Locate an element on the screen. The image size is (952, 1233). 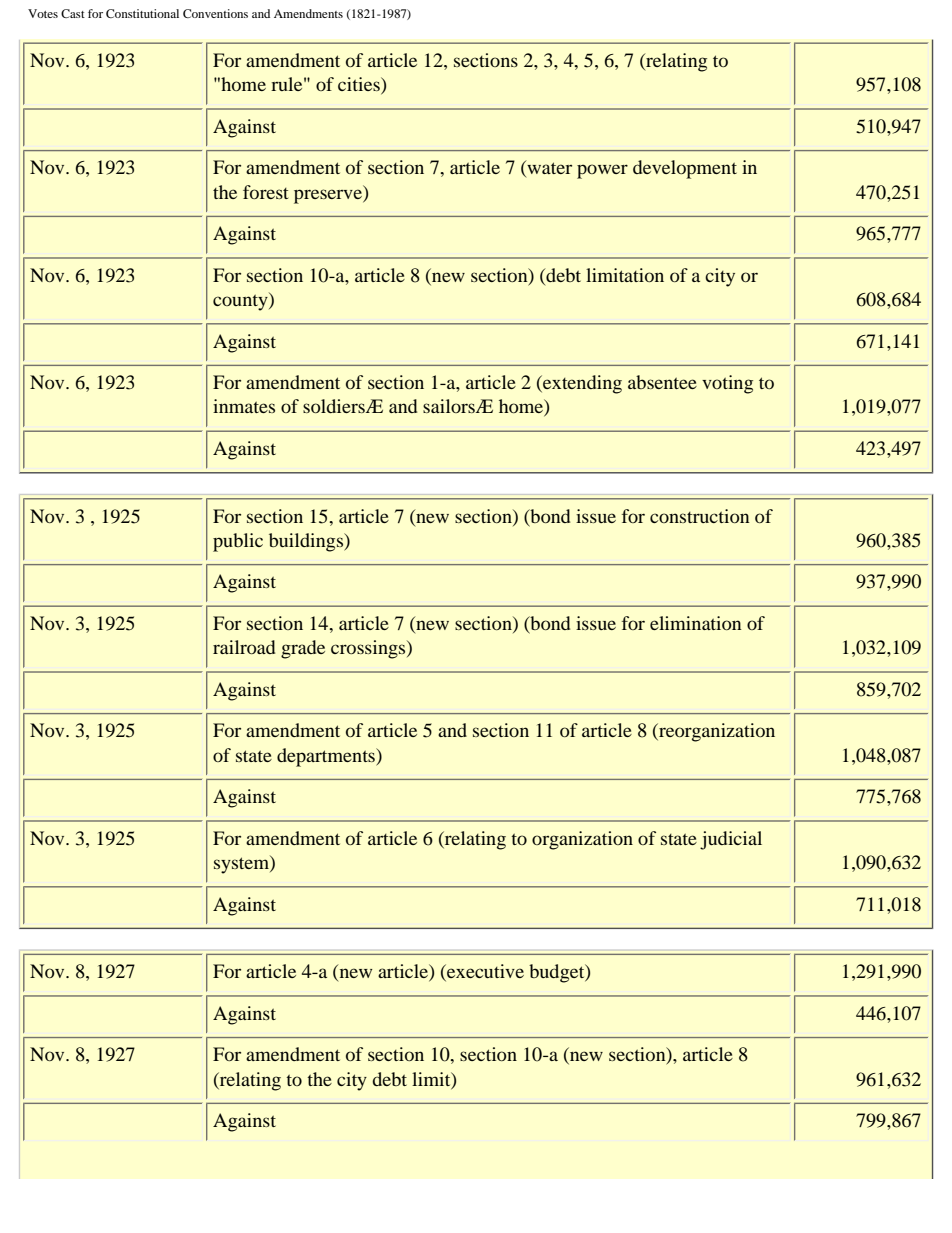
crossings is located at coordinates (369, 649).
